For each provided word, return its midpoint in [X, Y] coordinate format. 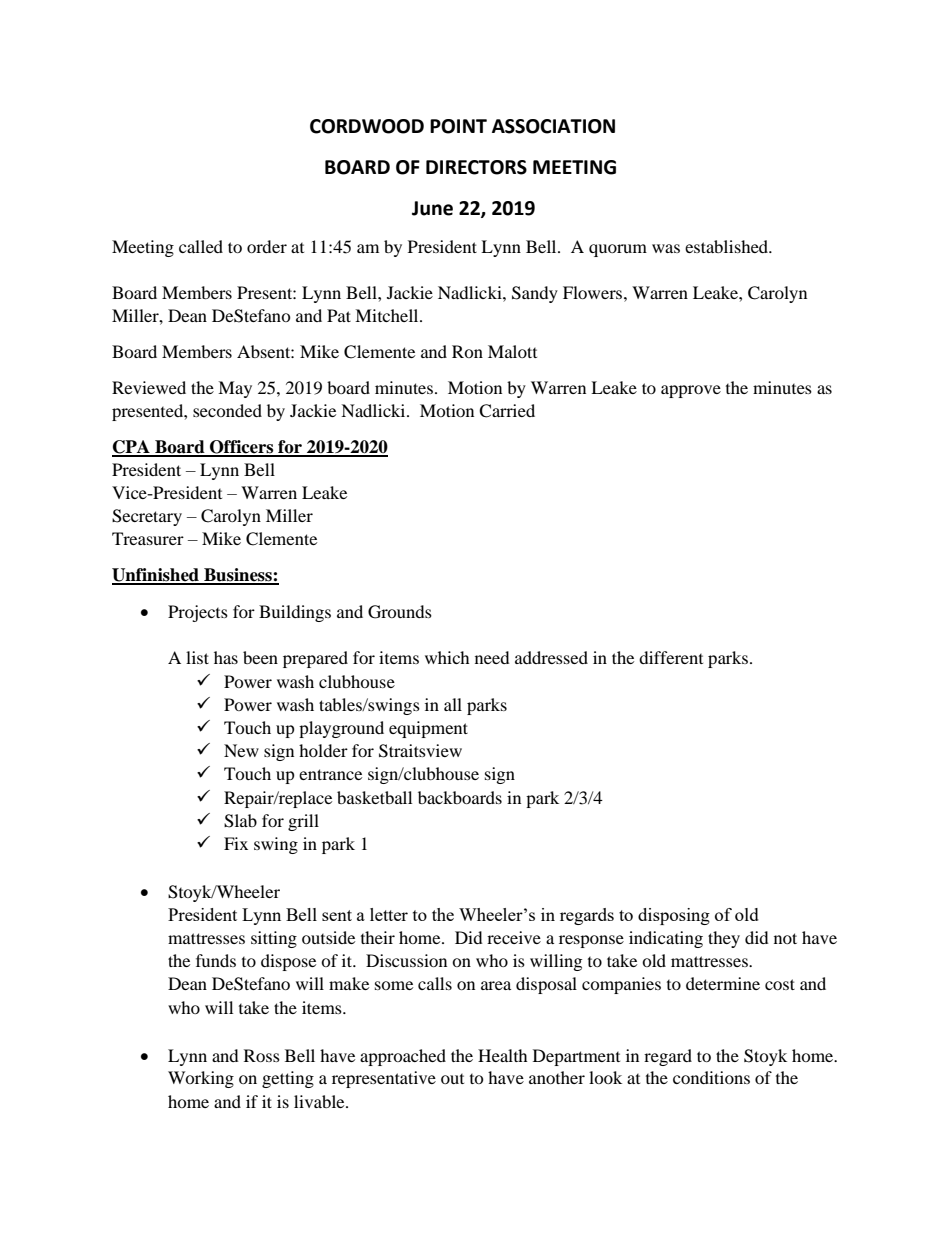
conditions [711, 1077]
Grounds [400, 612]
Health [503, 1055]
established [728, 246]
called [201, 246]
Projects [198, 613]
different [671, 657]
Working [201, 1079]
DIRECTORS [476, 167]
